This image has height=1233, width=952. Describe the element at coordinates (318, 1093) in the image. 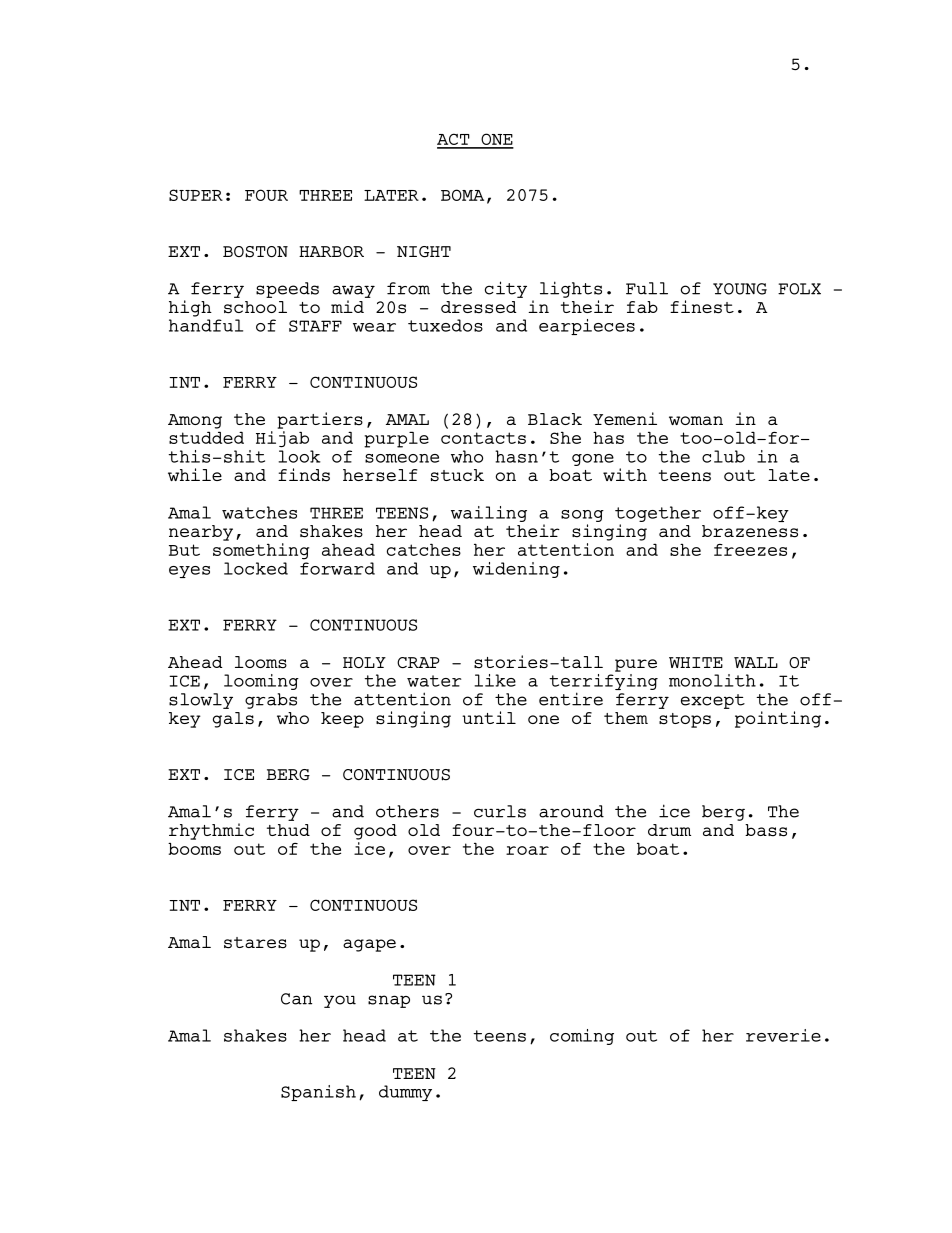

I see `Spanish` at that location.
